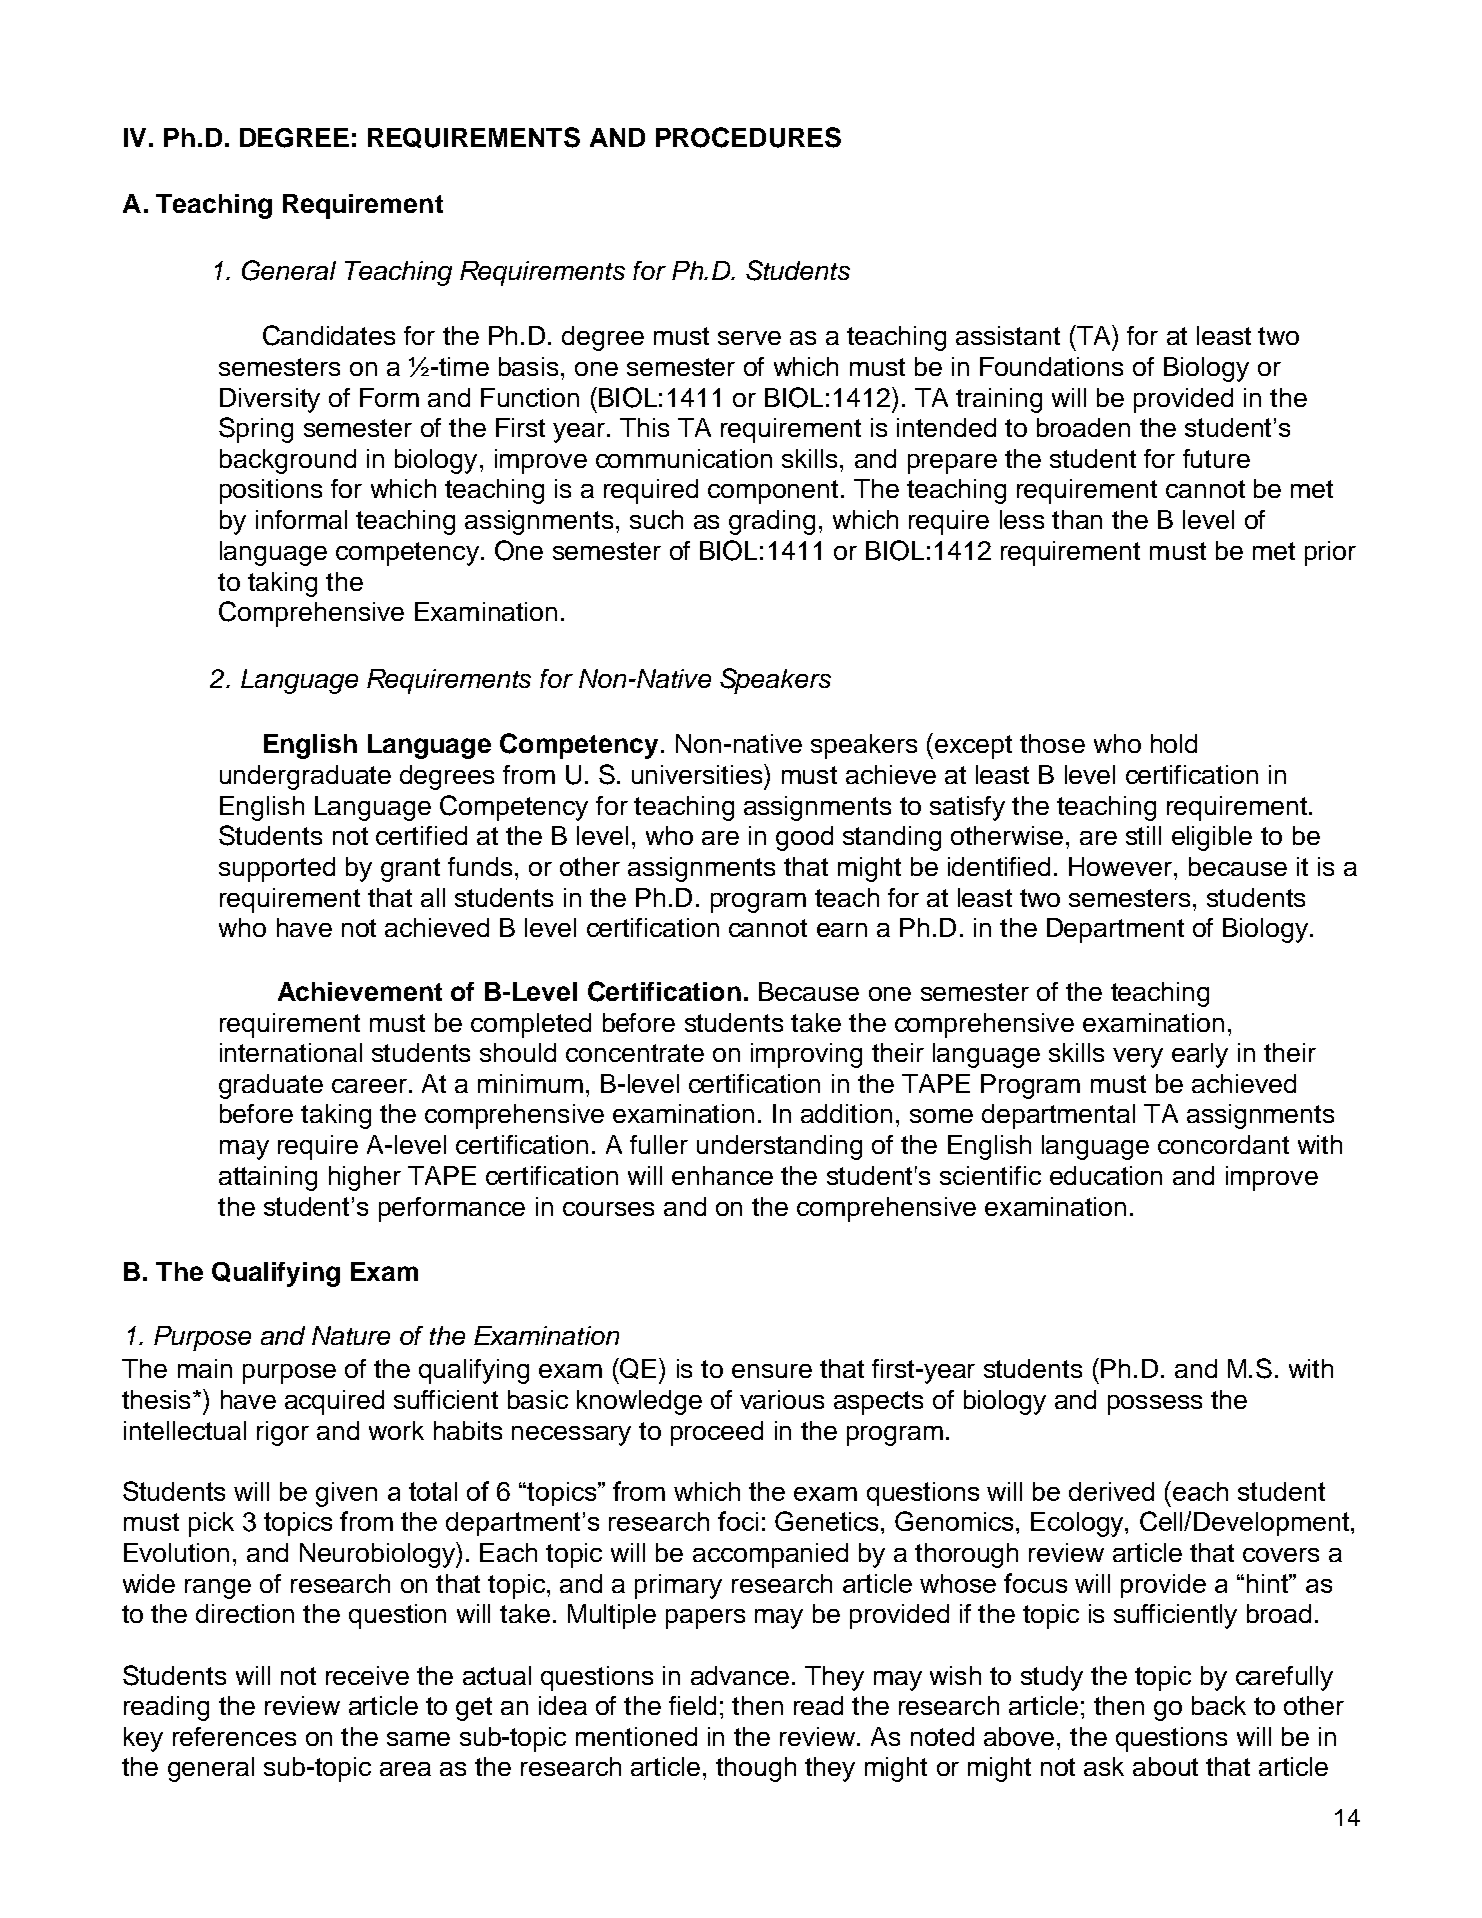 This document has height=1918, width=1482. Describe the element at coordinates (234, 1736) in the document. I see `references` at that location.
